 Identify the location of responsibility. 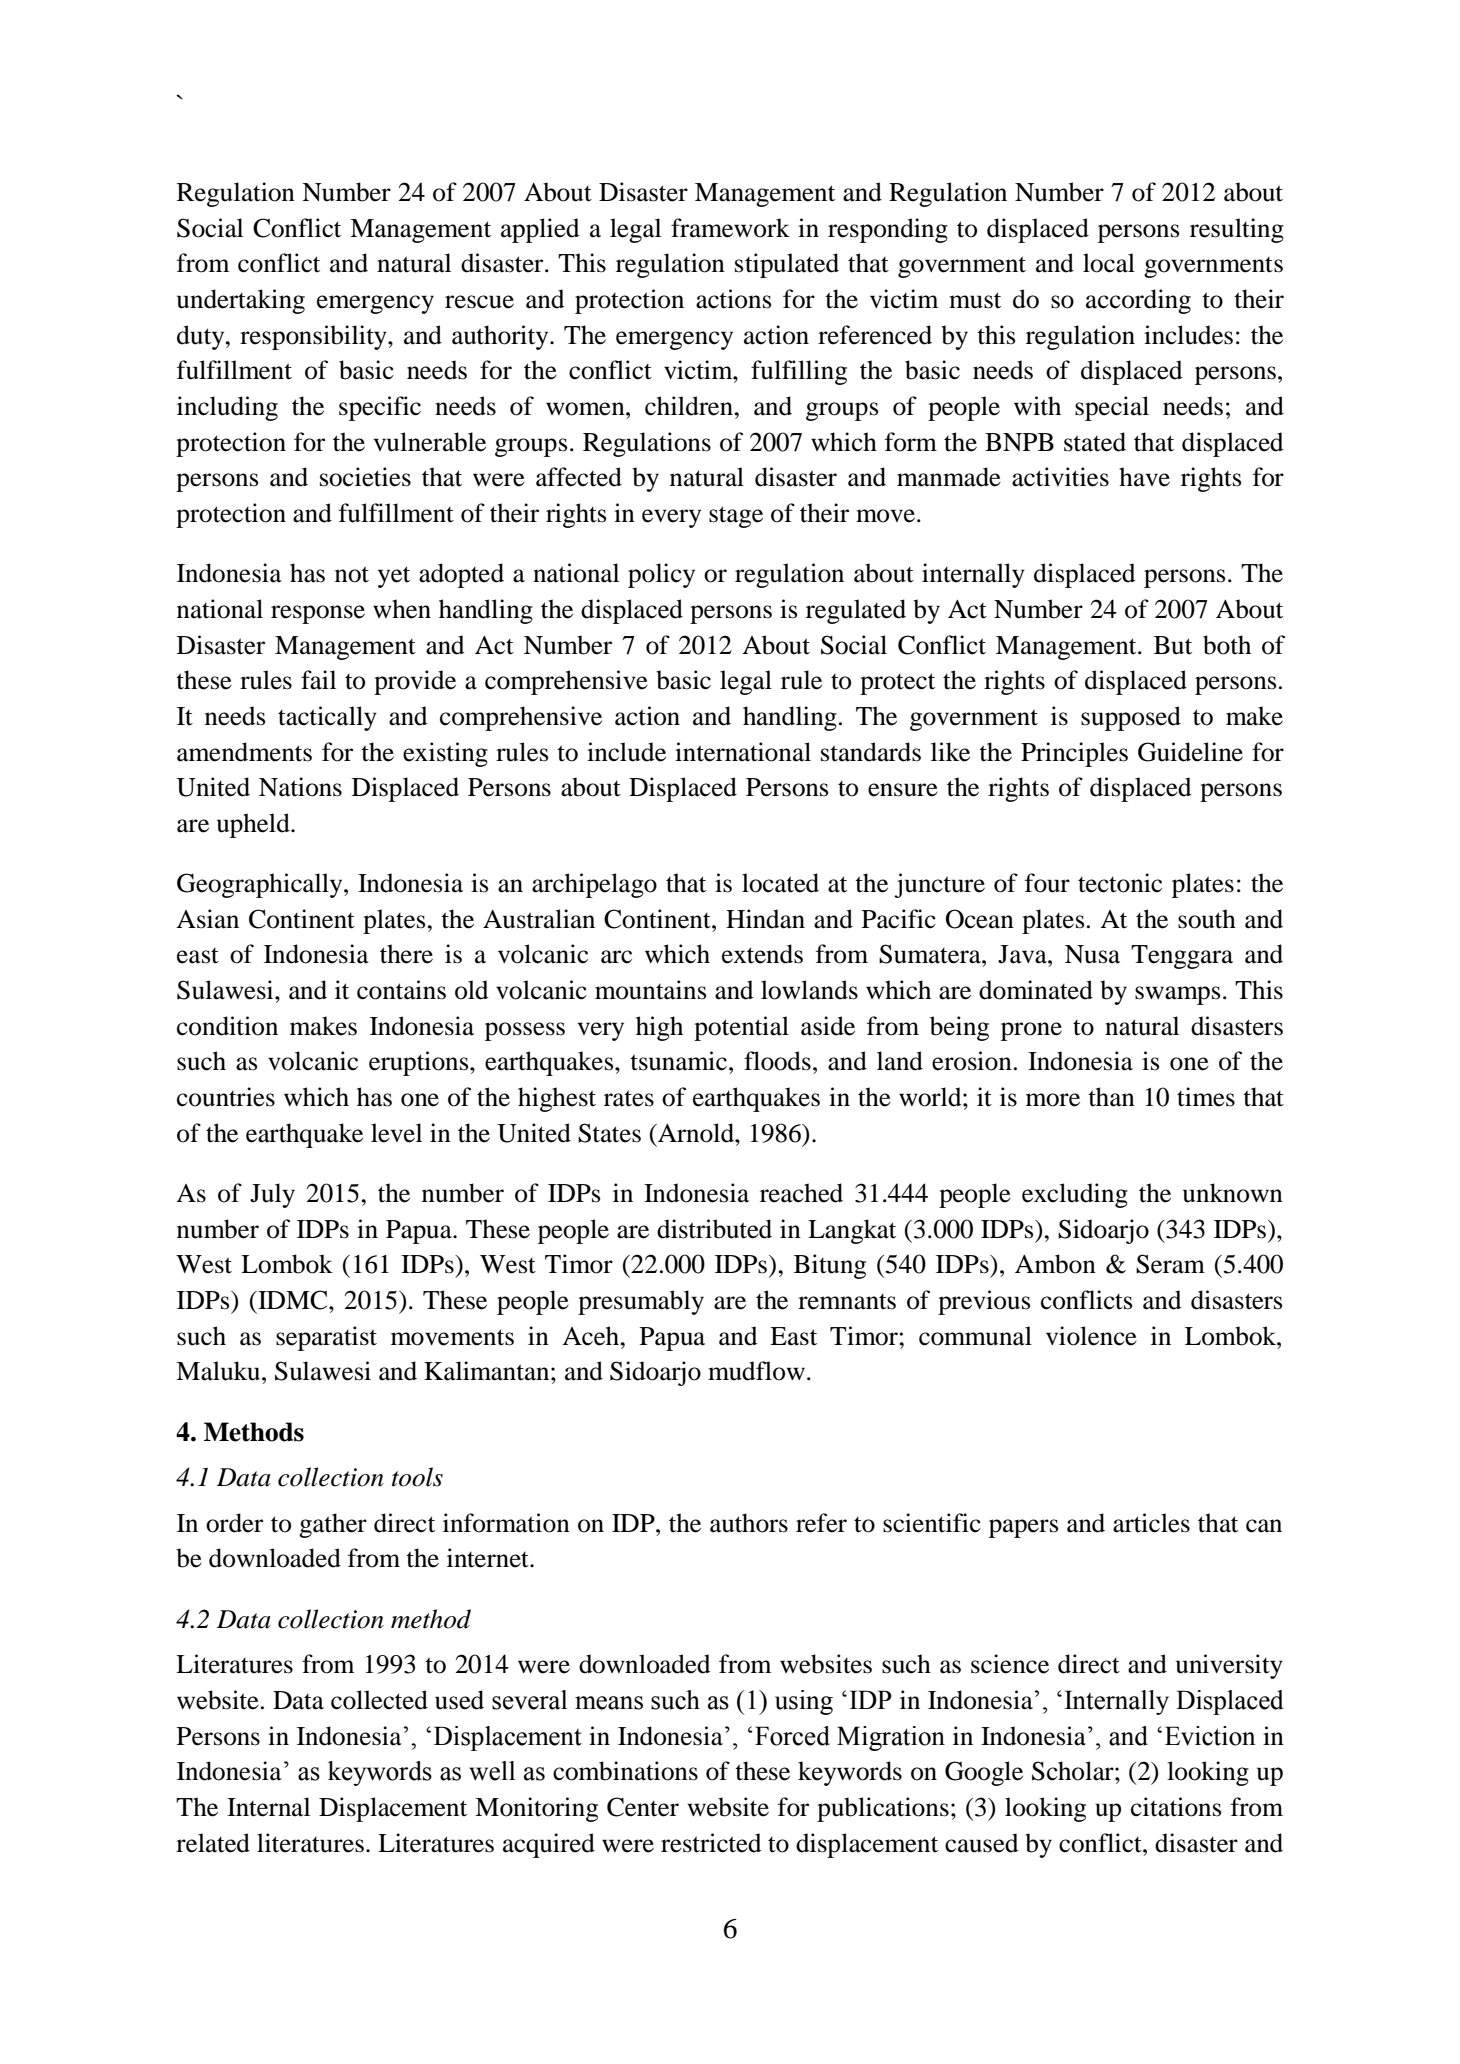
(314, 337).
